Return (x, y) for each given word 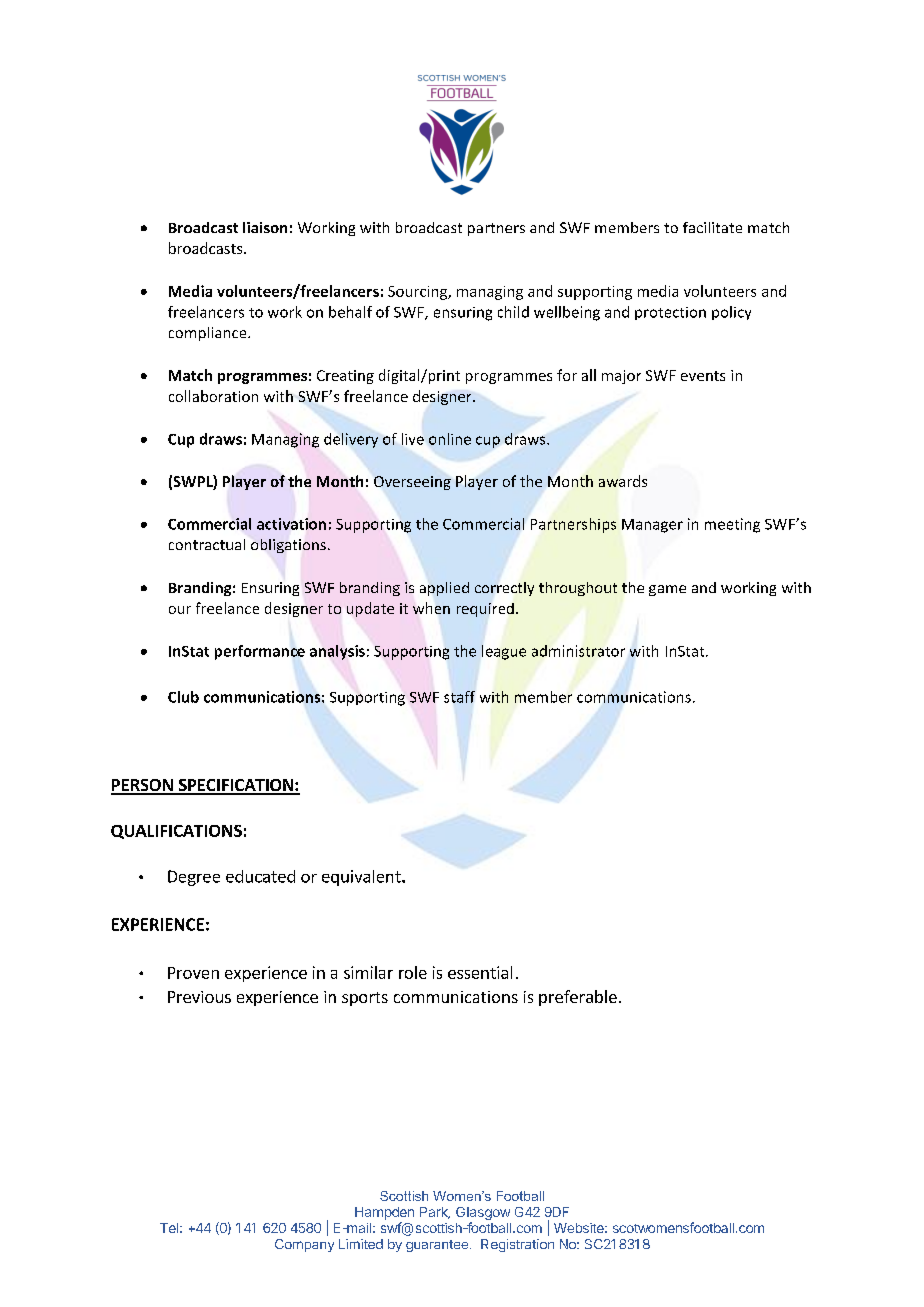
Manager (652, 526)
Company (304, 1245)
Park (435, 1213)
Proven (193, 973)
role (413, 972)
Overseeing (412, 483)
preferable (578, 998)
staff (459, 697)
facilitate (712, 227)
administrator (578, 651)
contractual (207, 544)
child (513, 312)
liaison (265, 227)
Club (183, 697)
